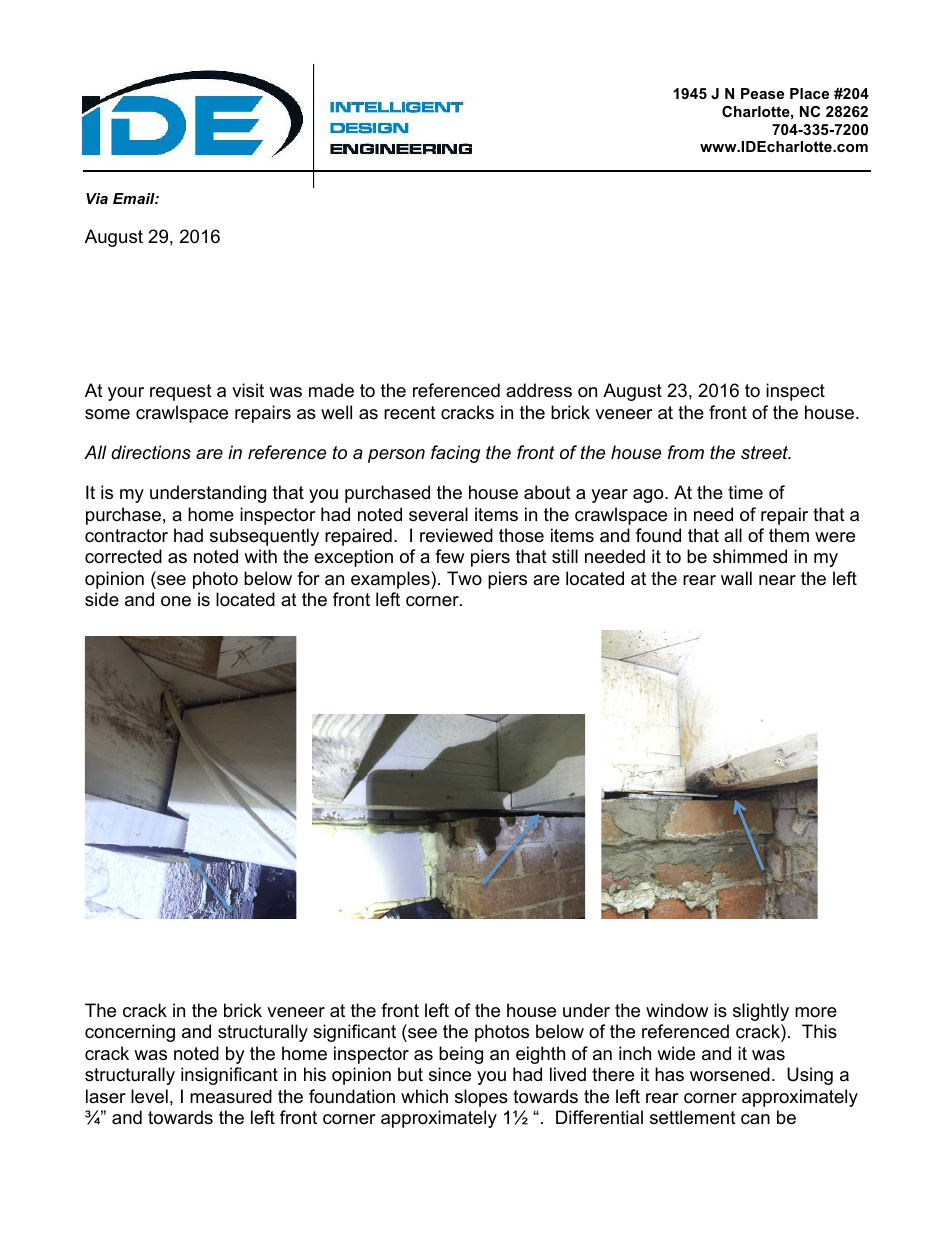  I want to click on being, so click(461, 1055).
